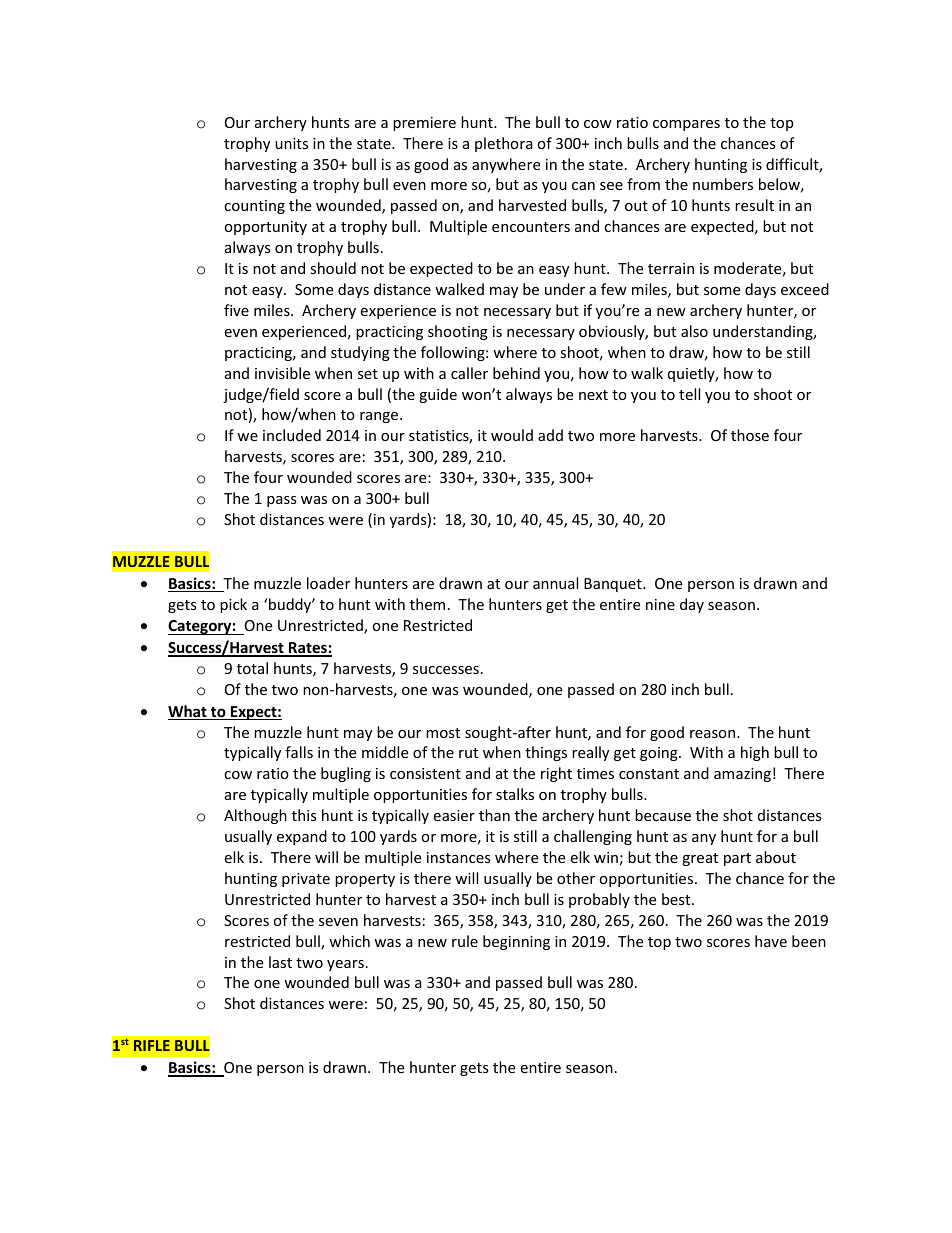 This screenshot has height=1233, width=952. What do you see at coordinates (427, 604) in the screenshot?
I see `them` at bounding box center [427, 604].
